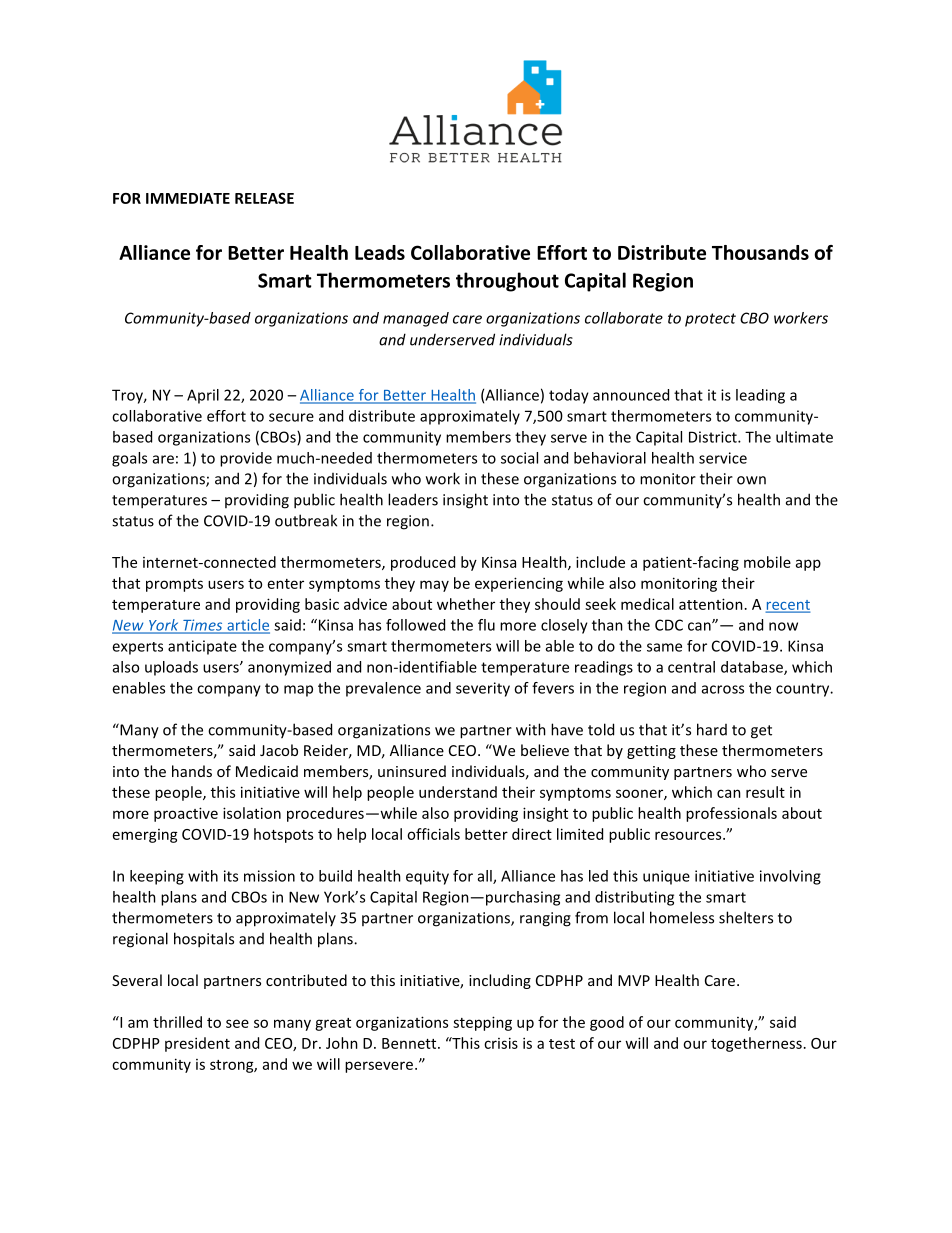 The width and height of the screenshot is (952, 1233). What do you see at coordinates (197, 1044) in the screenshot?
I see `president` at bounding box center [197, 1044].
